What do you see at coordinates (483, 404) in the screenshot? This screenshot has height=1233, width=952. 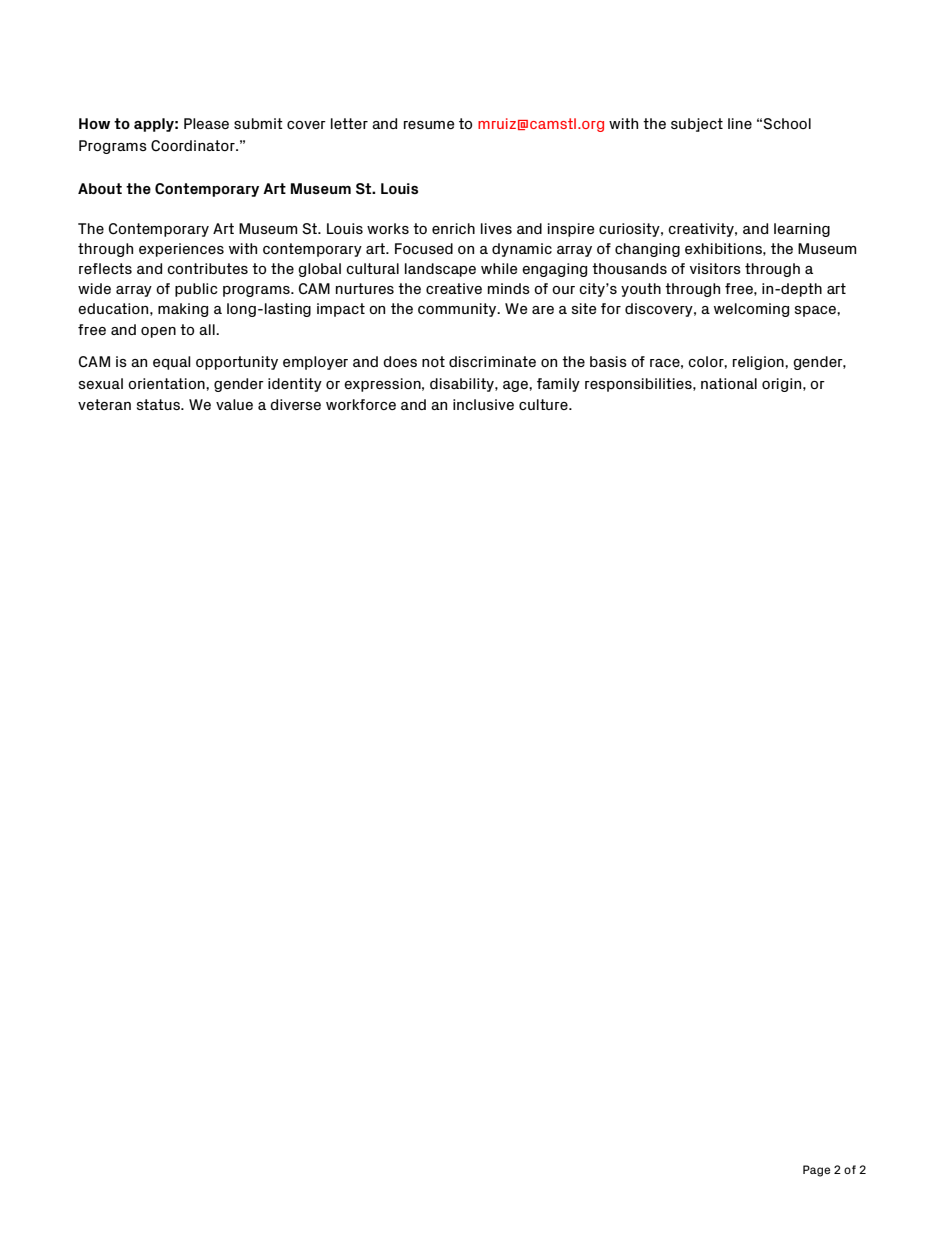 I see `inclusive` at bounding box center [483, 404].
